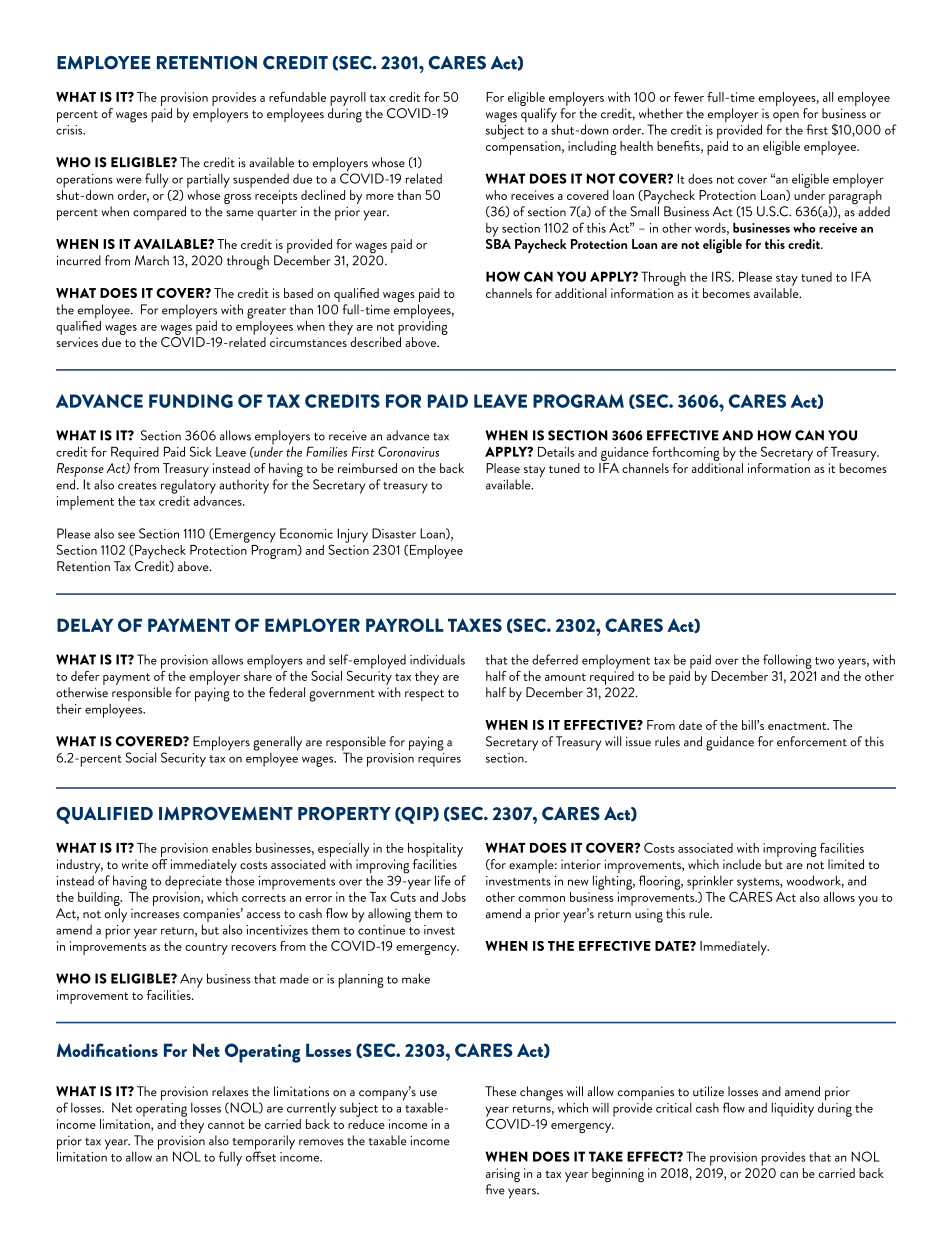  What do you see at coordinates (475, 625) in the document?
I see `TAXES` at bounding box center [475, 625].
